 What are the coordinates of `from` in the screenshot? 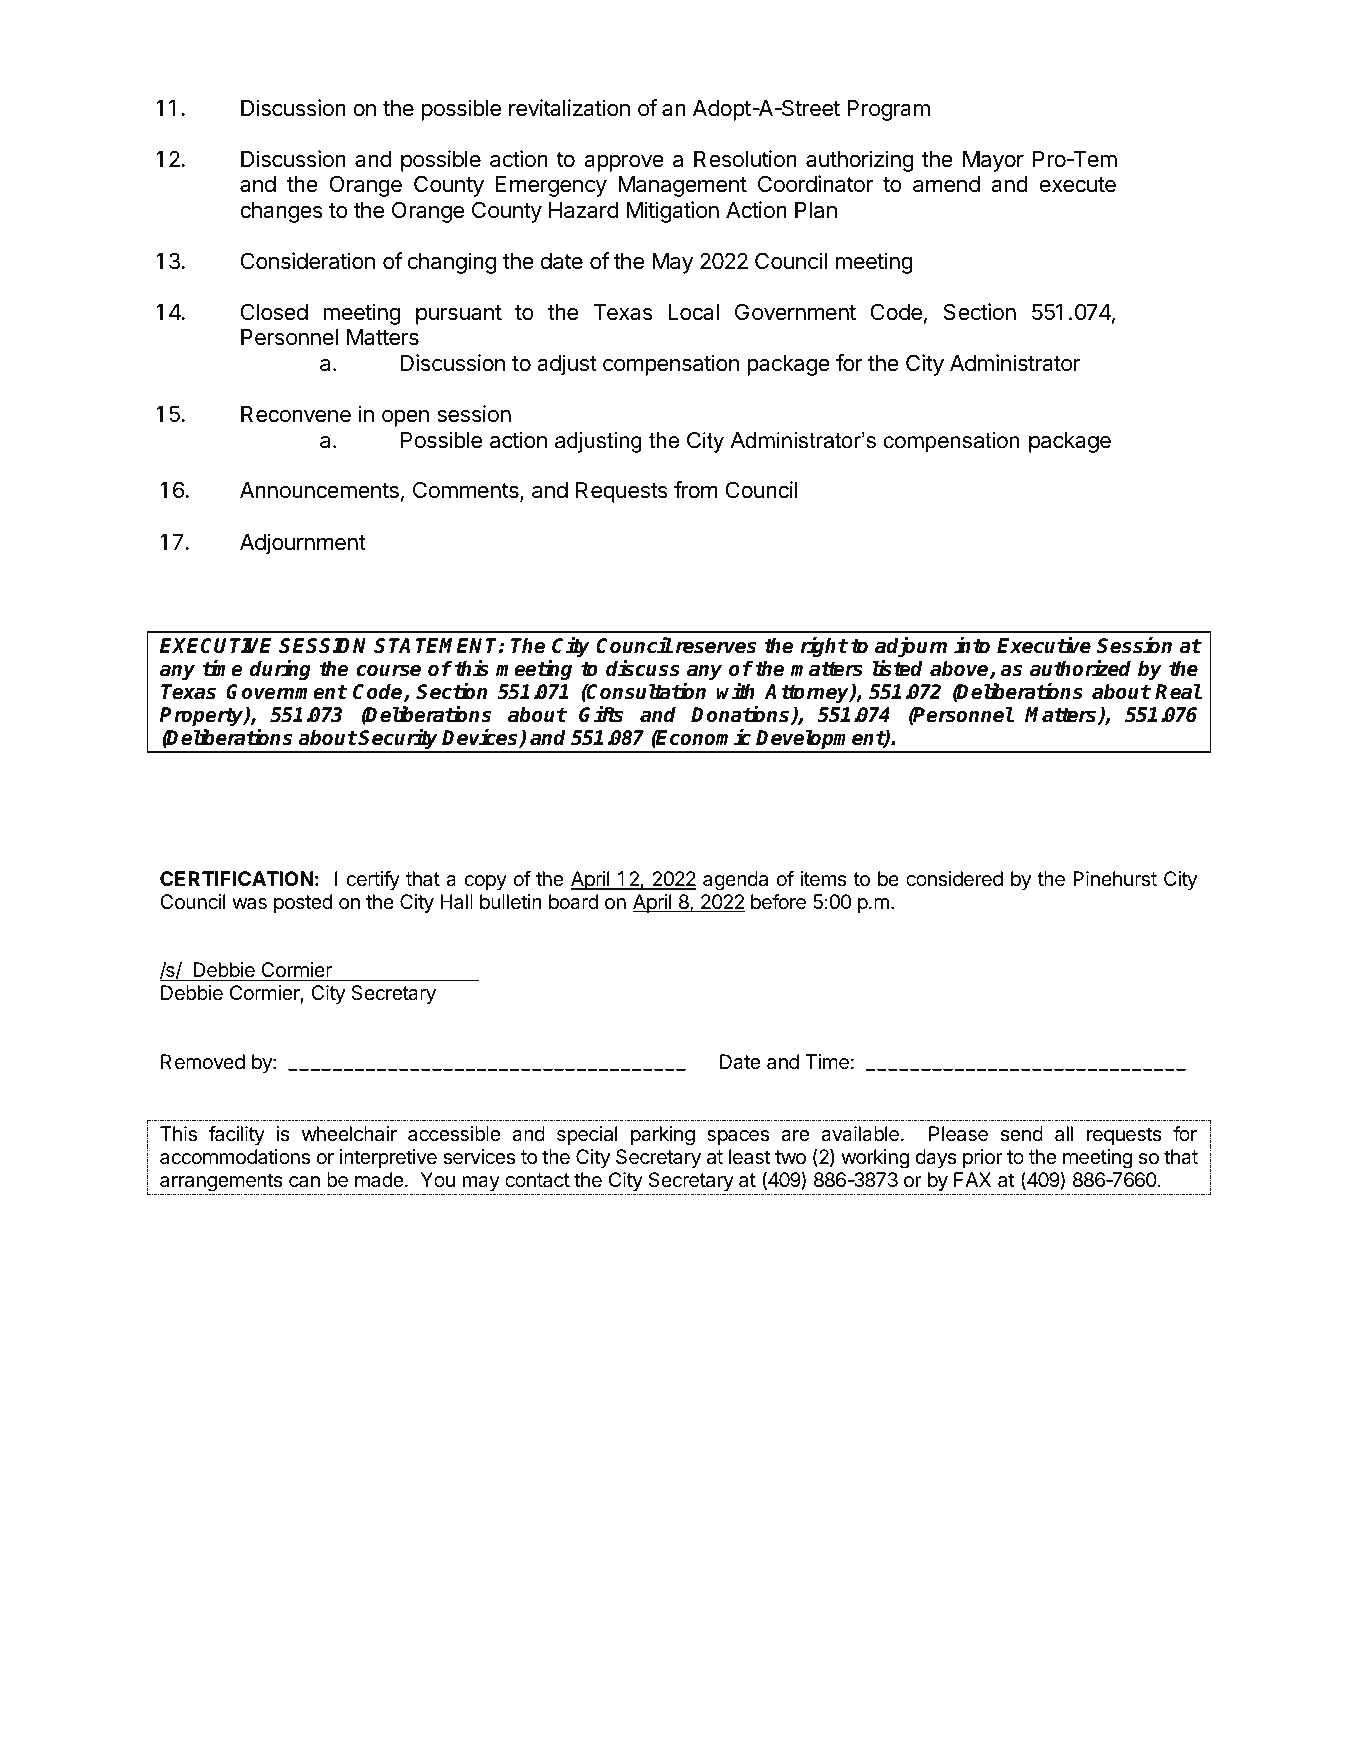 It's located at (696, 489).
